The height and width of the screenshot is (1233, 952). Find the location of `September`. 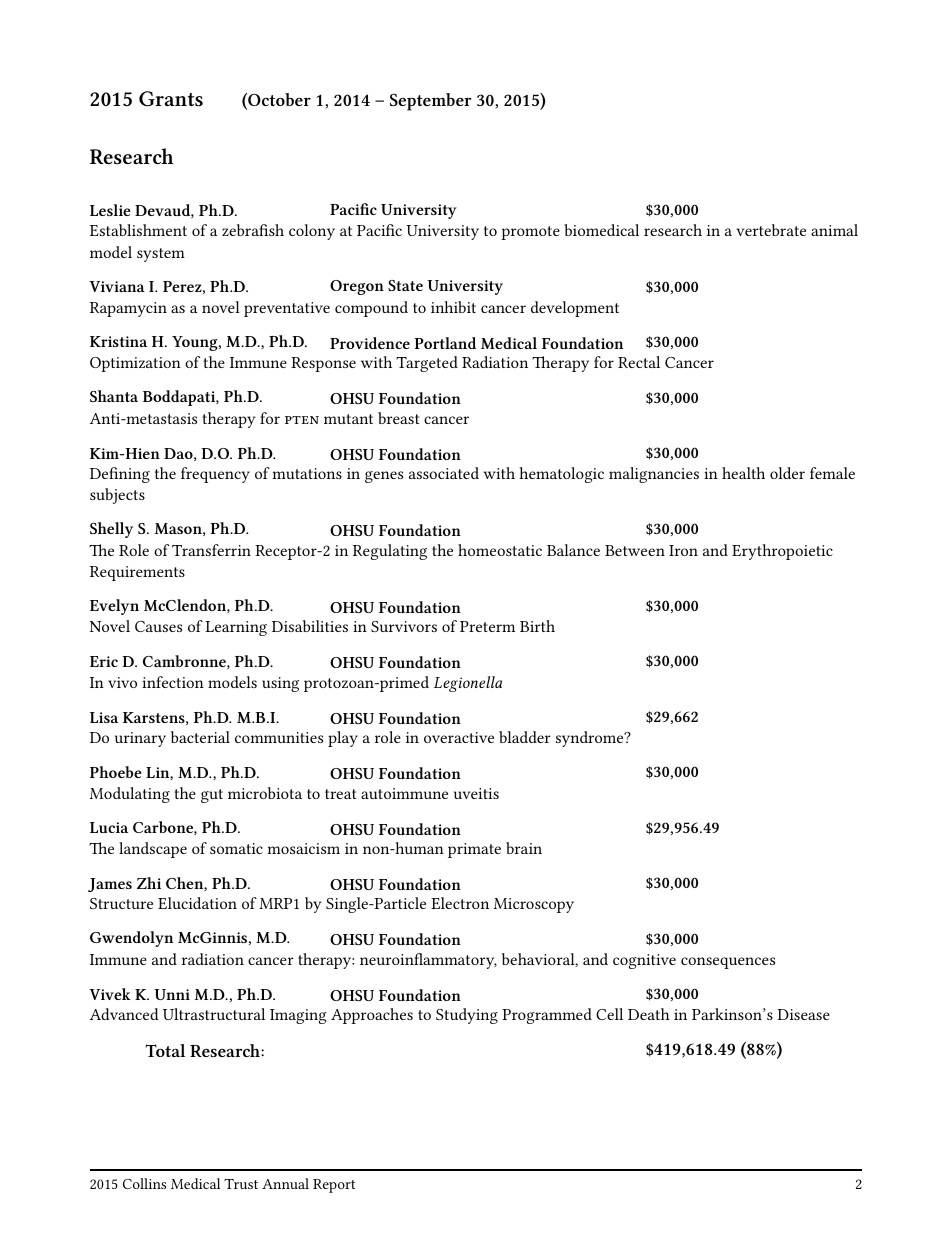

September is located at coordinates (430, 102).
